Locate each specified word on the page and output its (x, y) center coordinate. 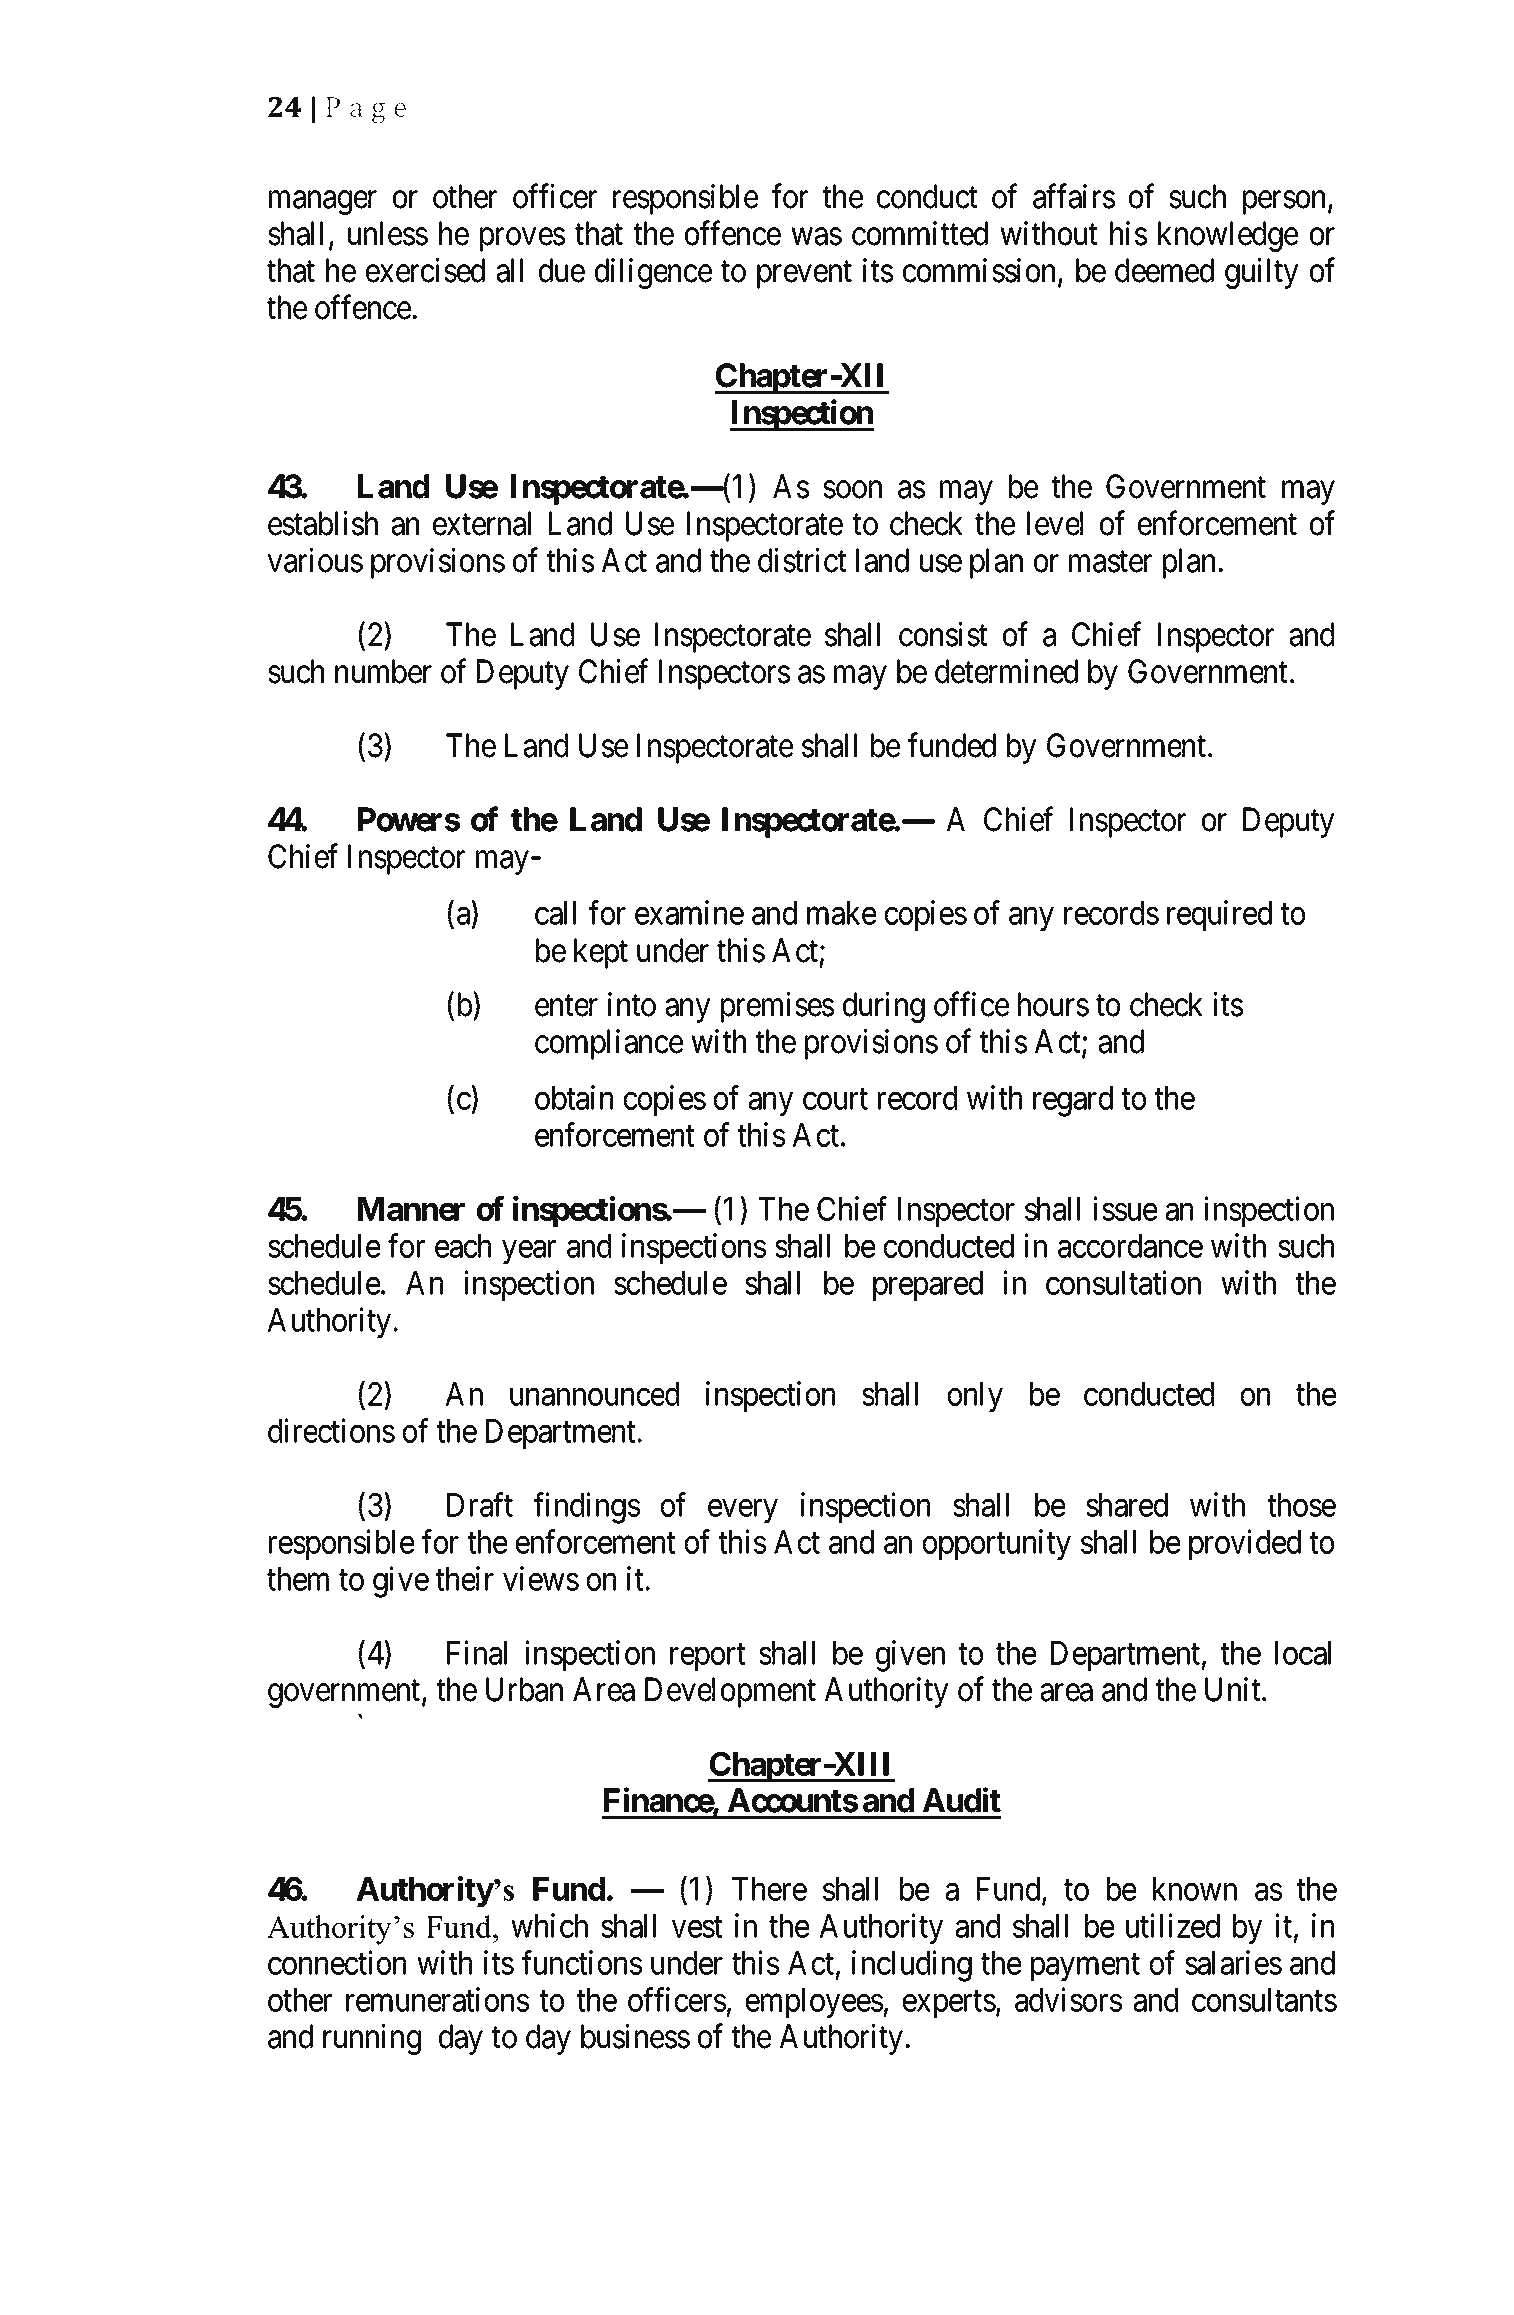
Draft (480, 1504)
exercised (425, 270)
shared (1127, 1505)
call (555, 913)
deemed (1164, 270)
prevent (804, 275)
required (1219, 916)
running (372, 2039)
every (743, 1511)
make (841, 913)
